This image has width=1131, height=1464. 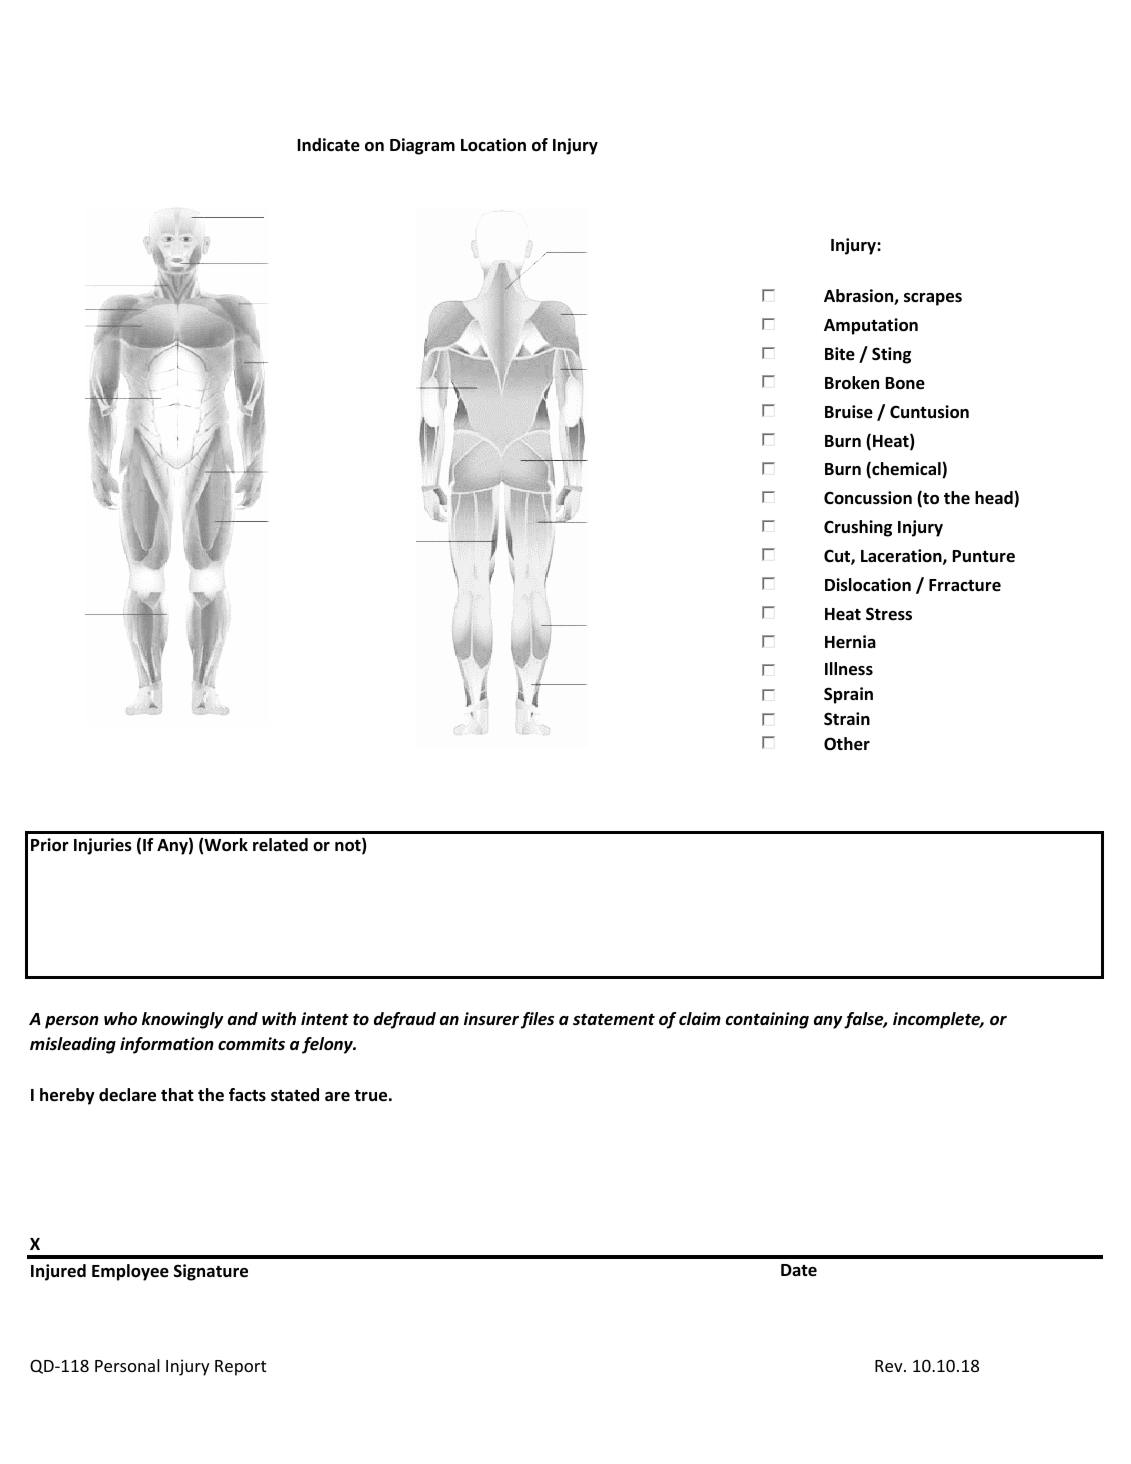 I want to click on files, so click(x=537, y=1020).
